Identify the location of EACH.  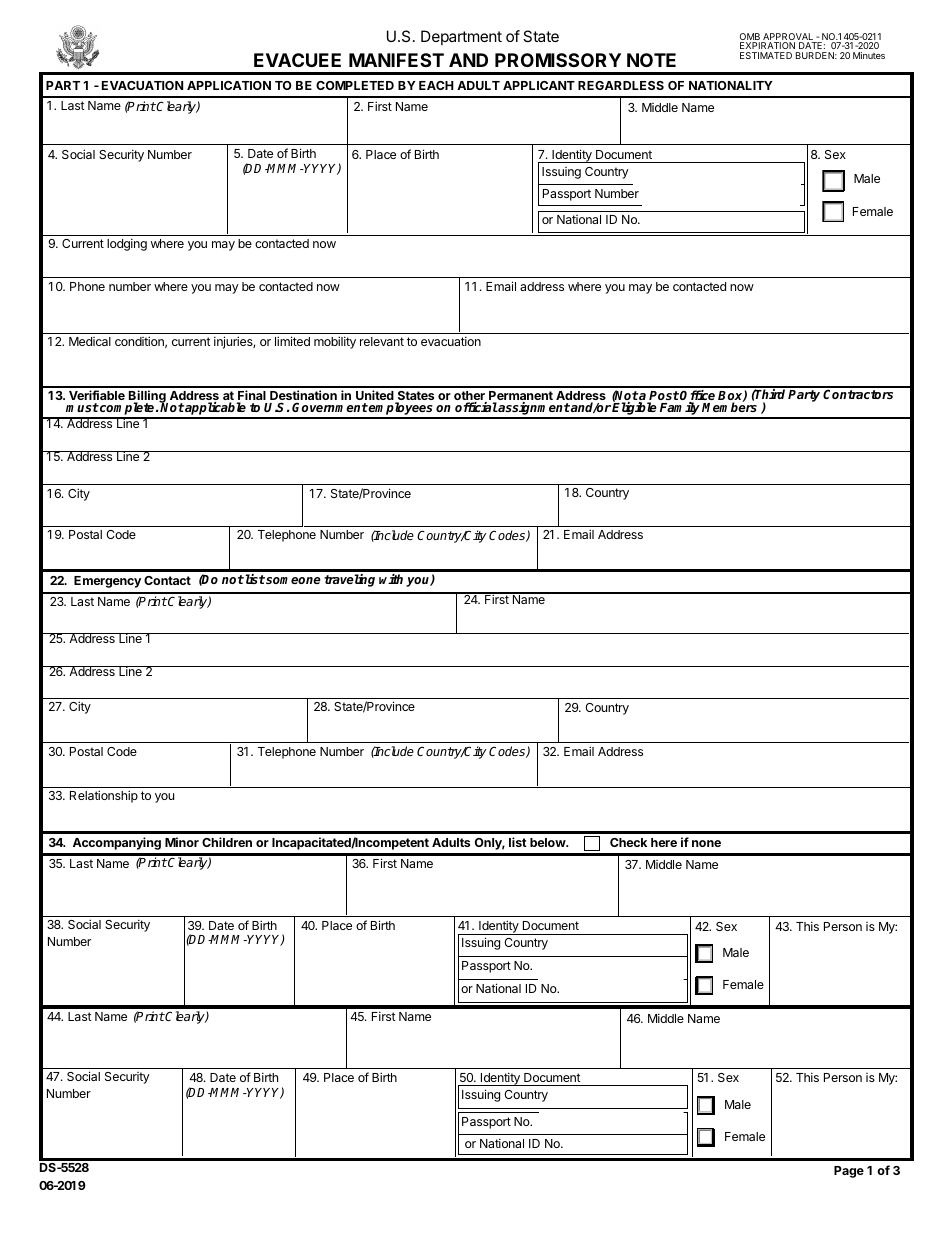
(436, 85).
